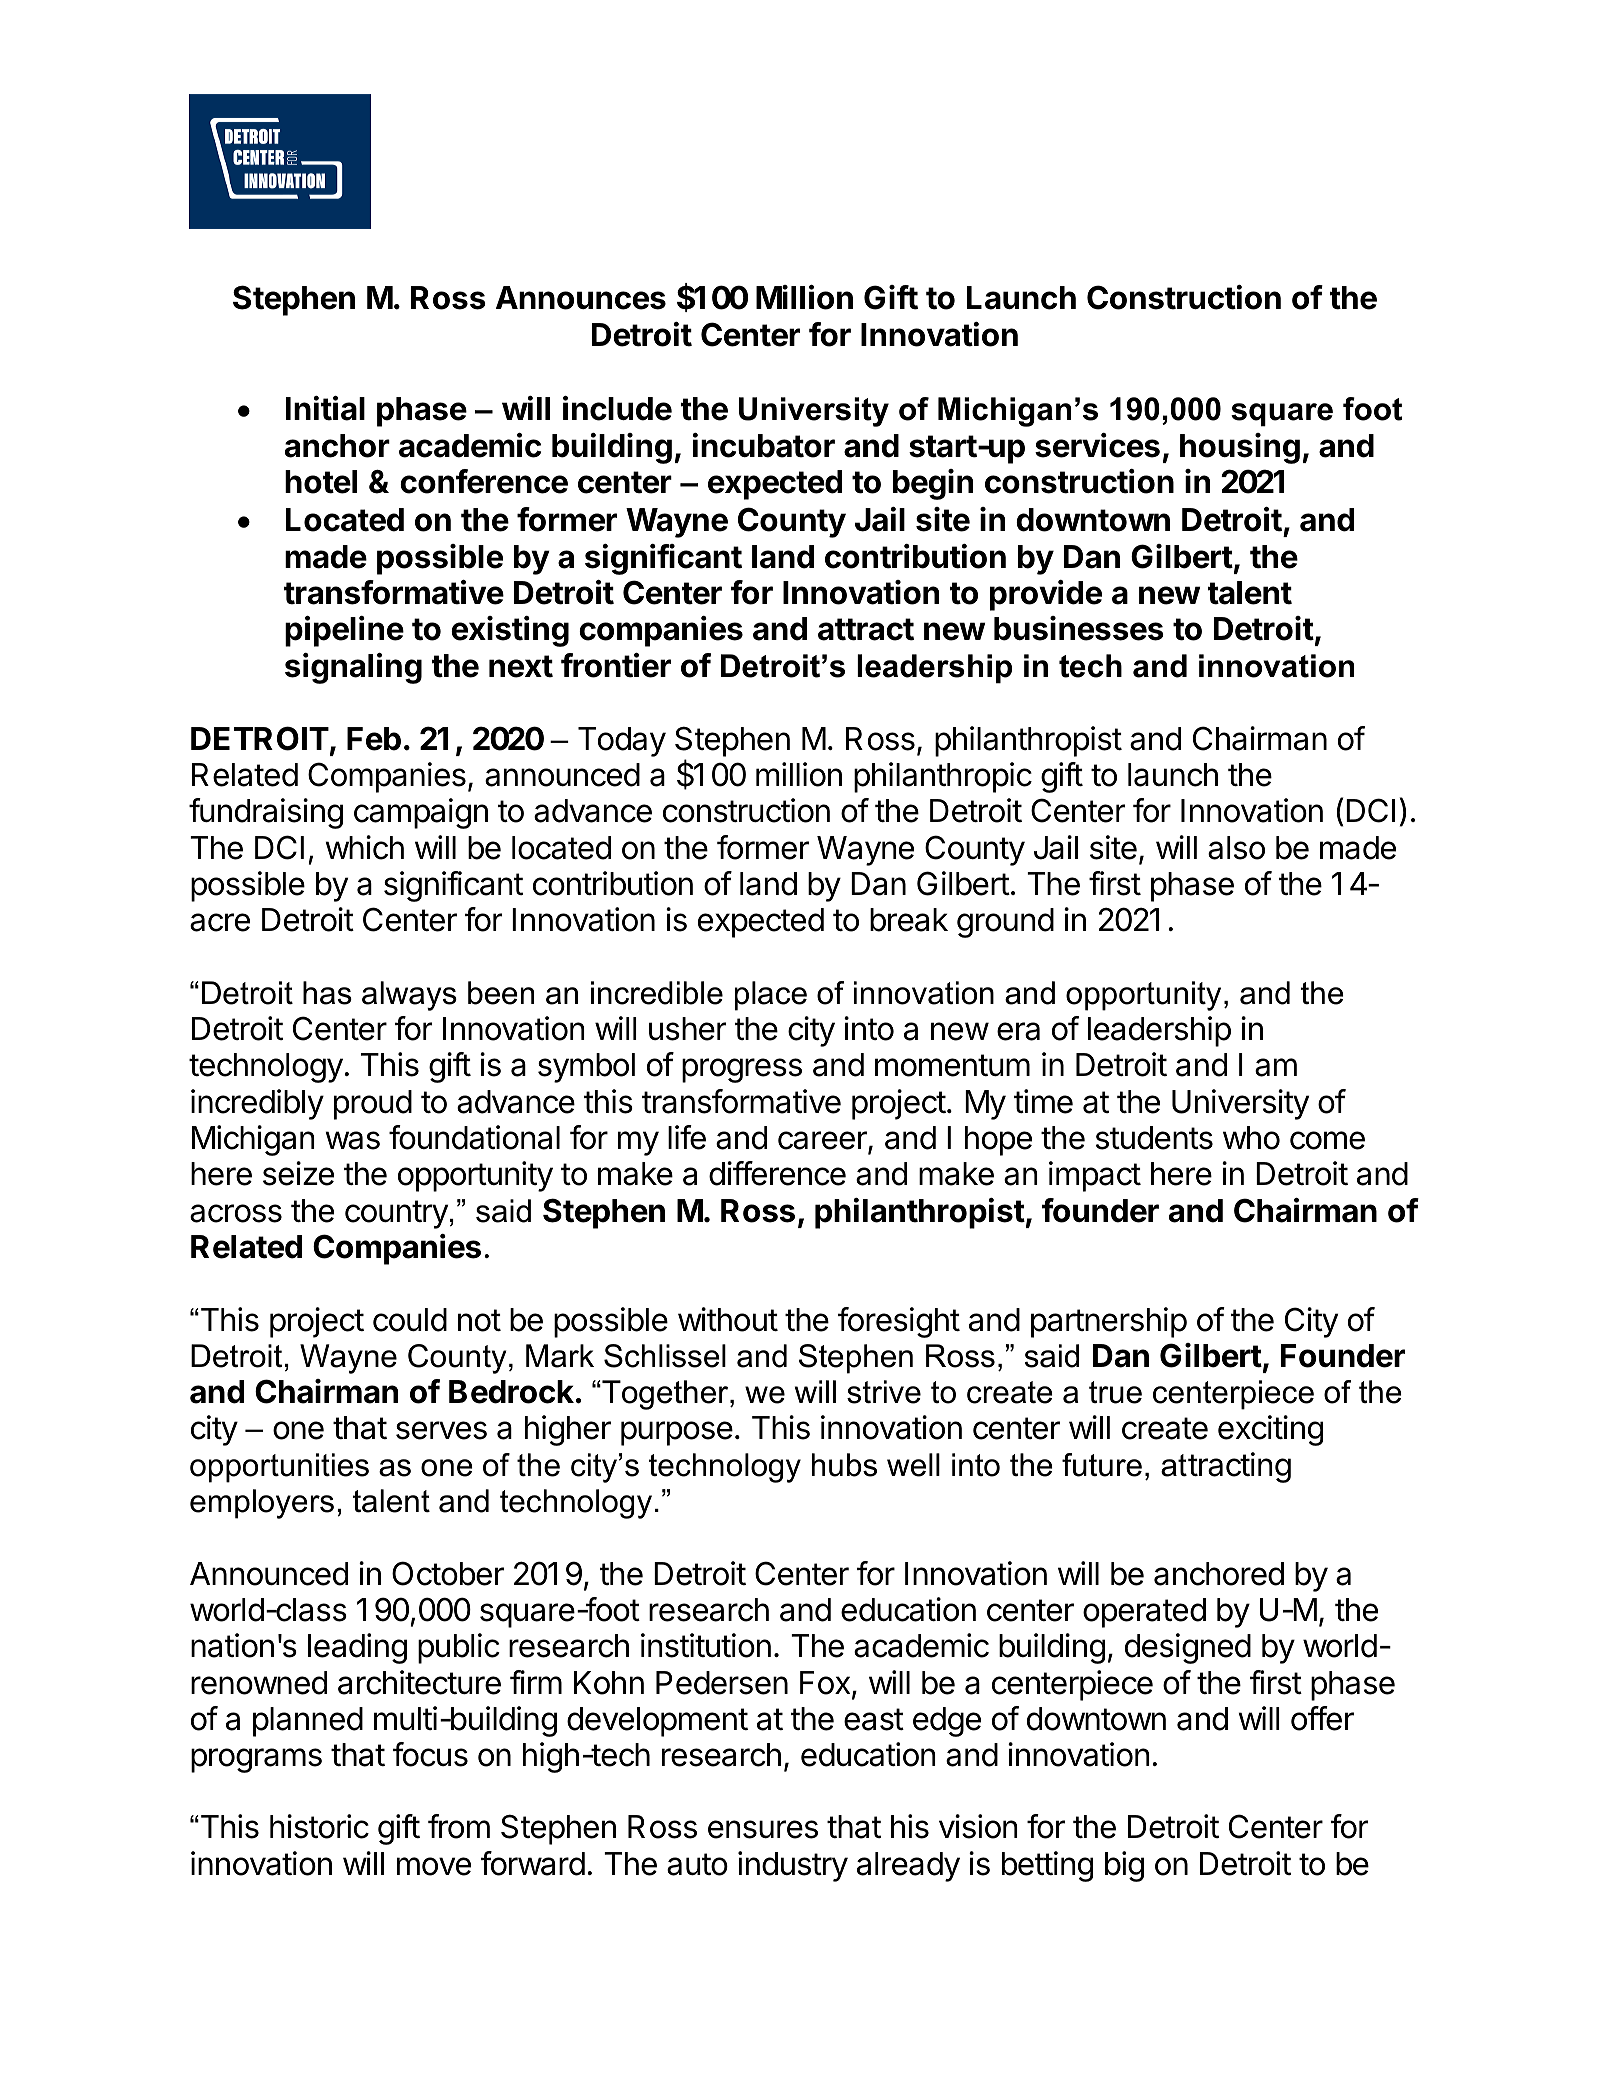  I want to click on ensures, so click(763, 1829).
